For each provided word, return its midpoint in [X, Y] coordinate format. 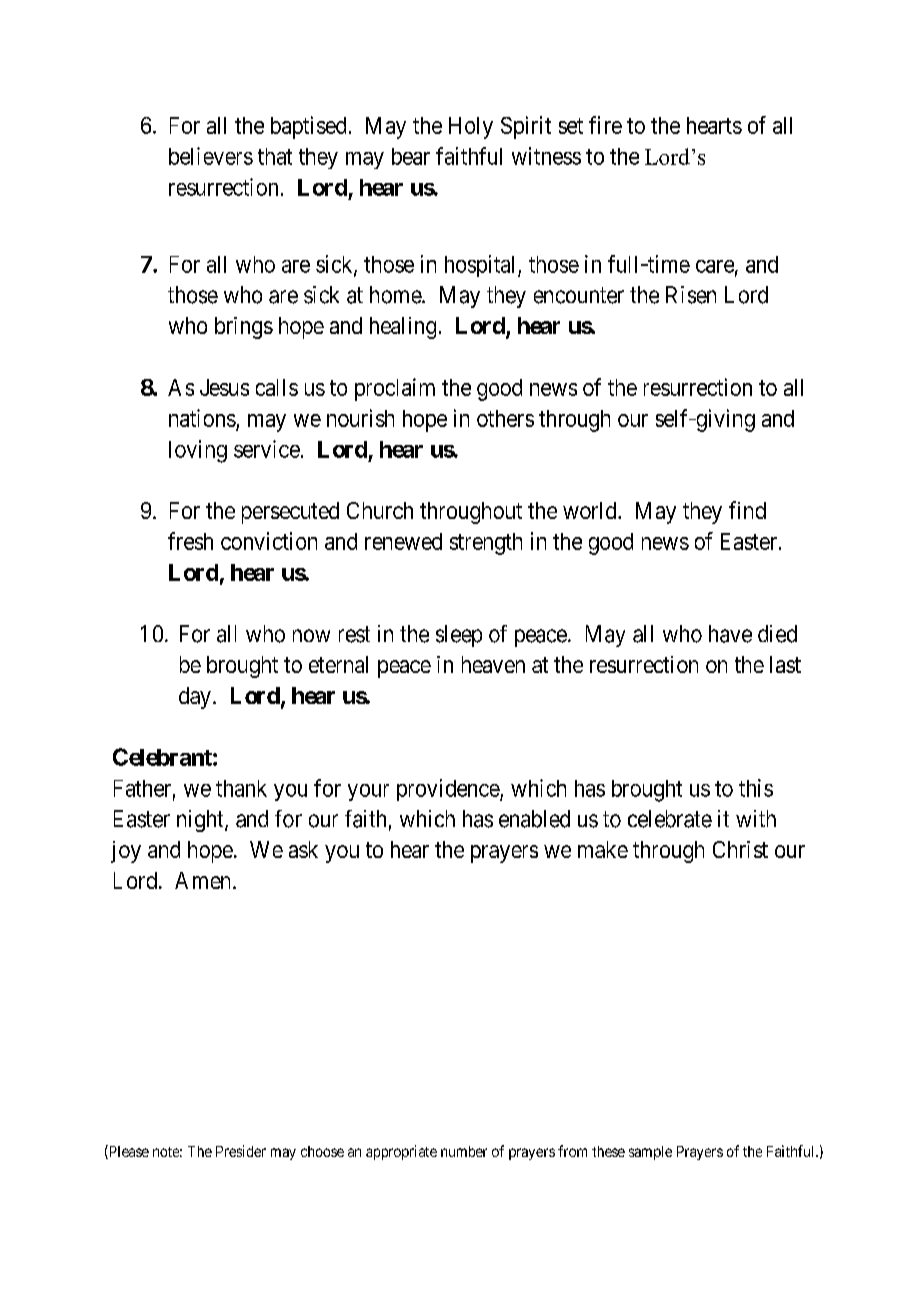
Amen [202, 880]
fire [605, 125]
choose [322, 1151]
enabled [534, 819]
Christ [740, 849]
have [730, 634]
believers [211, 156]
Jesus [224, 387]
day [195, 698]
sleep [459, 636]
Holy [471, 128]
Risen [691, 295]
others [505, 418]
